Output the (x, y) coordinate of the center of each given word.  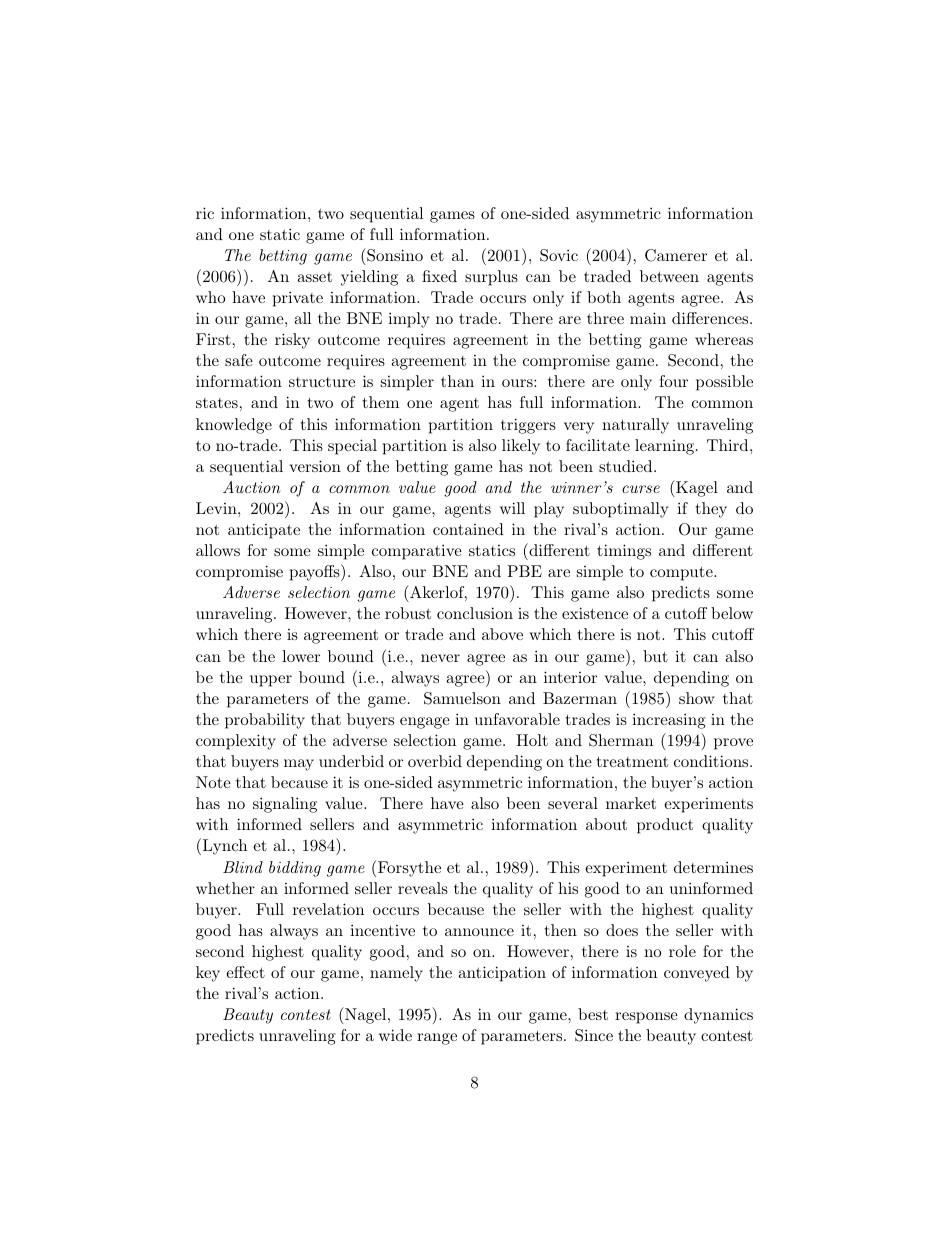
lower (301, 656)
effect (245, 972)
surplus (491, 278)
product (665, 826)
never (440, 658)
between (669, 276)
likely (521, 447)
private (298, 299)
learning (666, 447)
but (655, 656)
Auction (252, 487)
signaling (285, 805)
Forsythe (409, 869)
